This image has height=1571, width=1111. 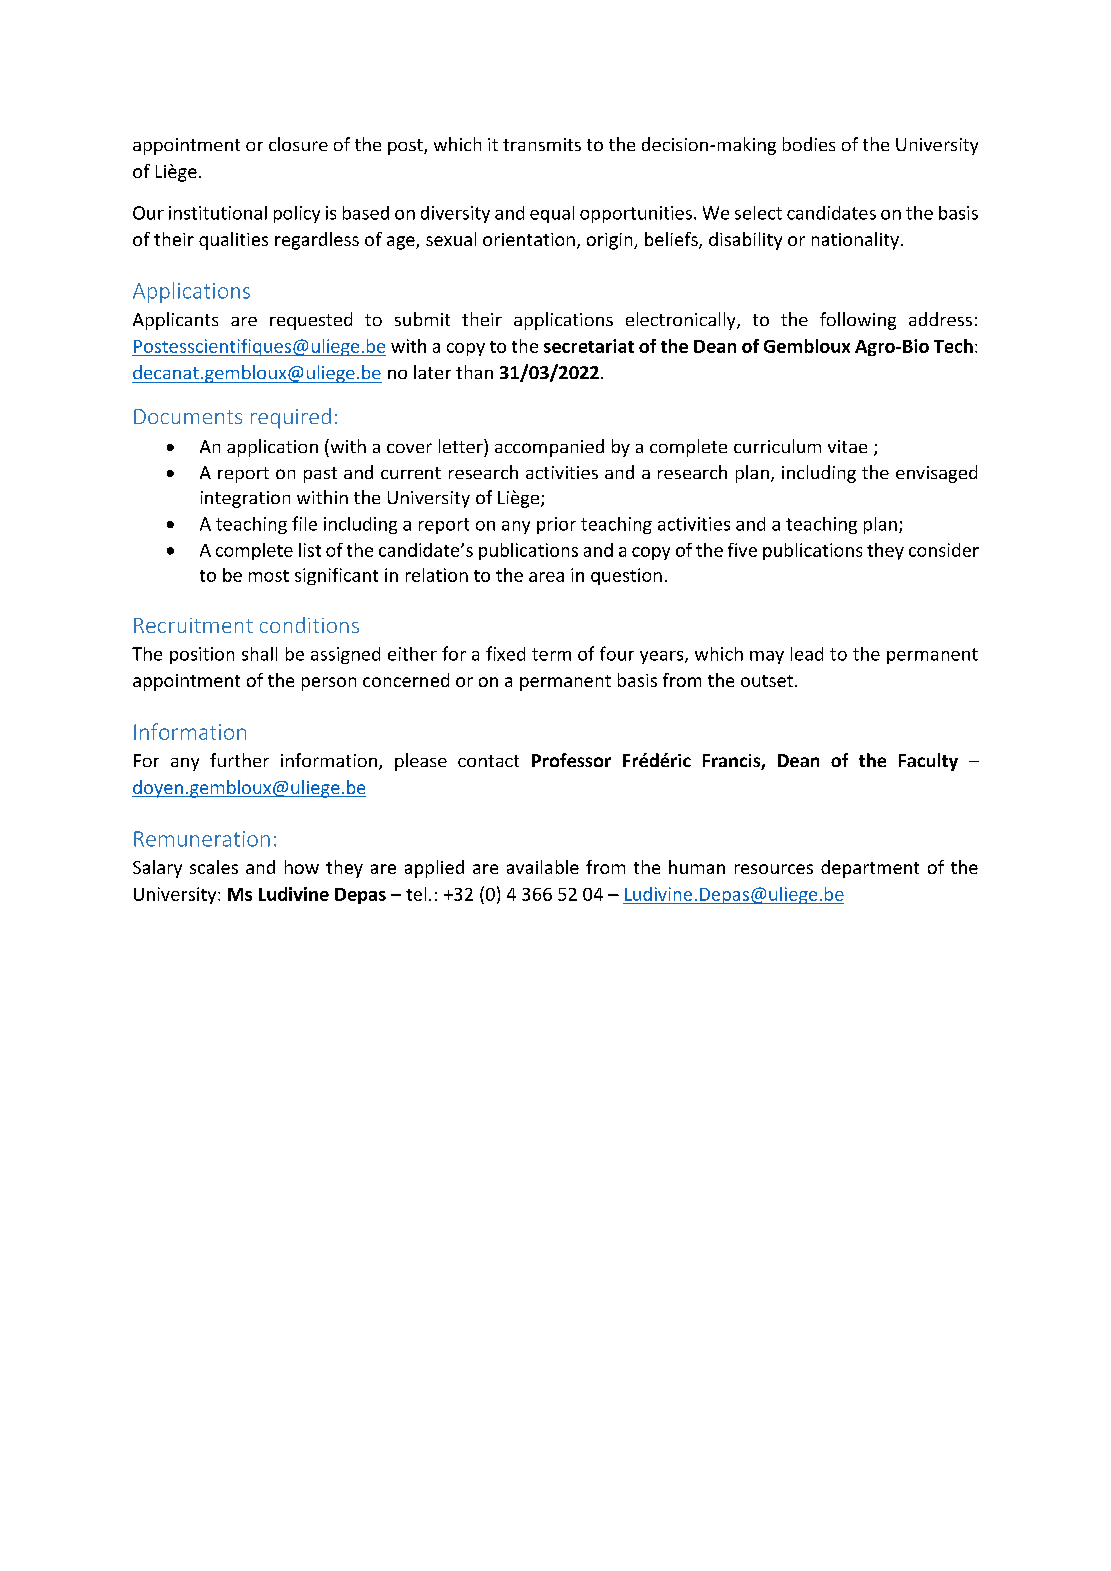 I want to click on closure, so click(x=298, y=144).
